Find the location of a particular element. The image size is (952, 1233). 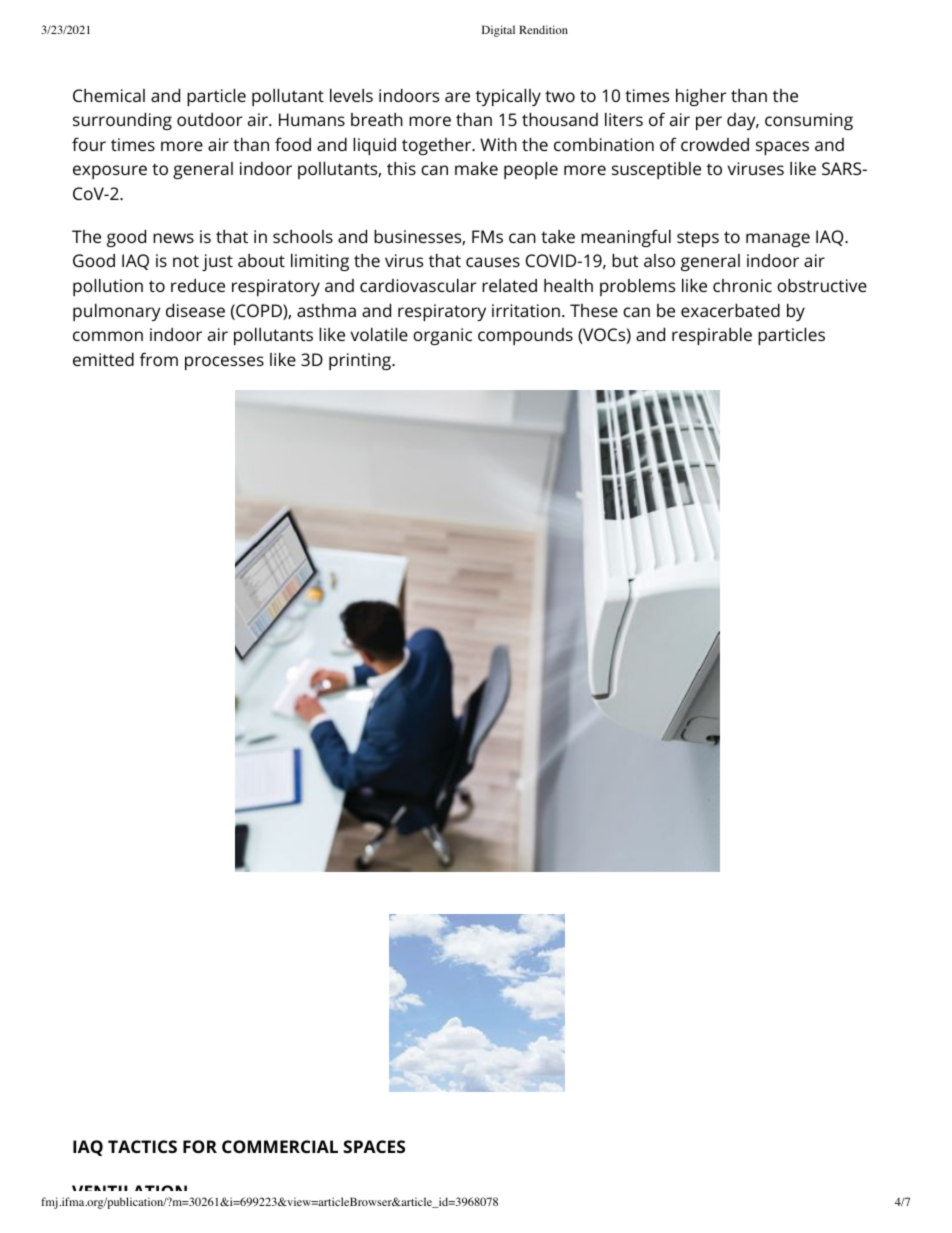

These is located at coordinates (594, 310).
